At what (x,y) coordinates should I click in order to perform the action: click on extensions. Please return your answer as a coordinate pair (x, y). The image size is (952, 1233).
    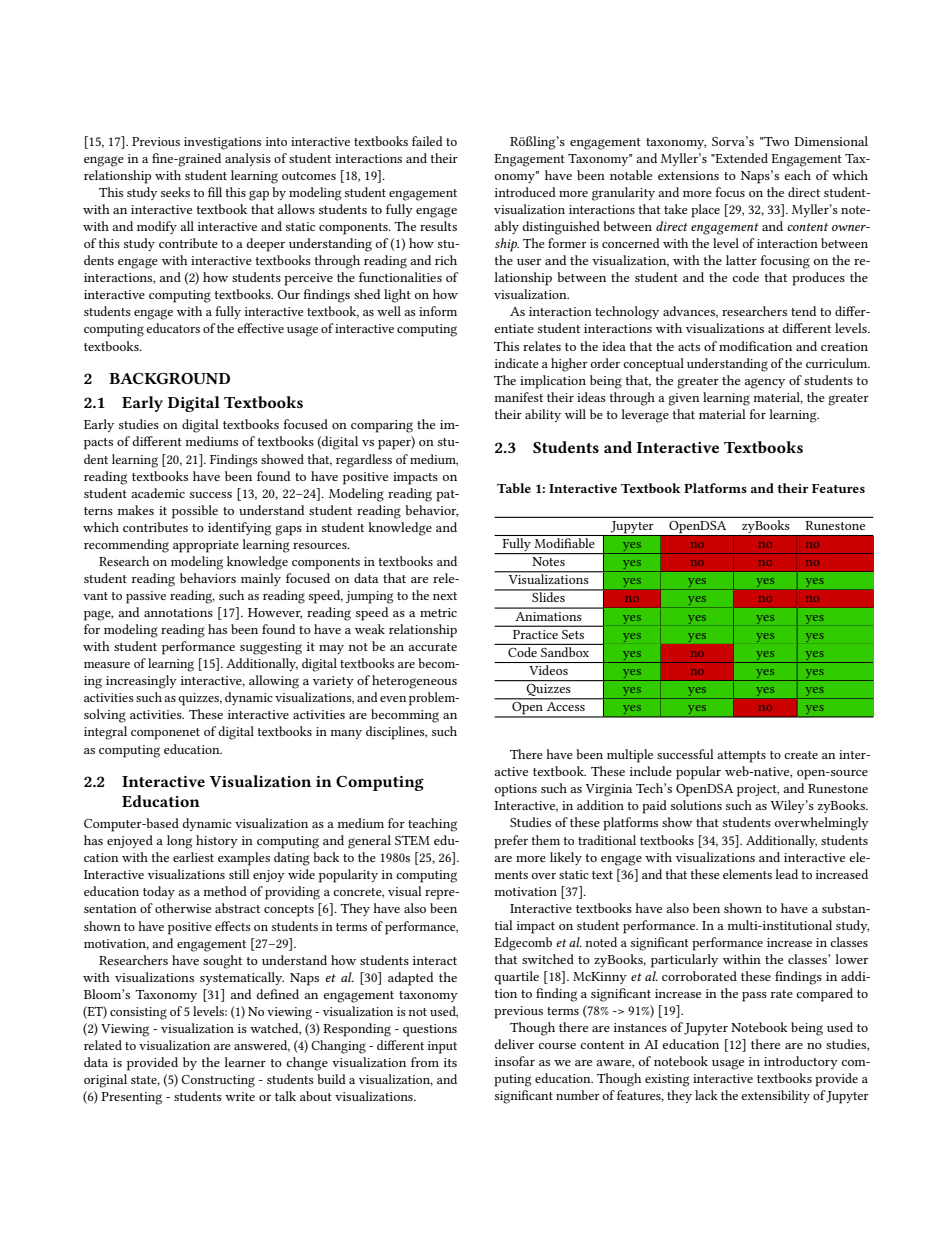
    Looking at the image, I should click on (688, 175).
